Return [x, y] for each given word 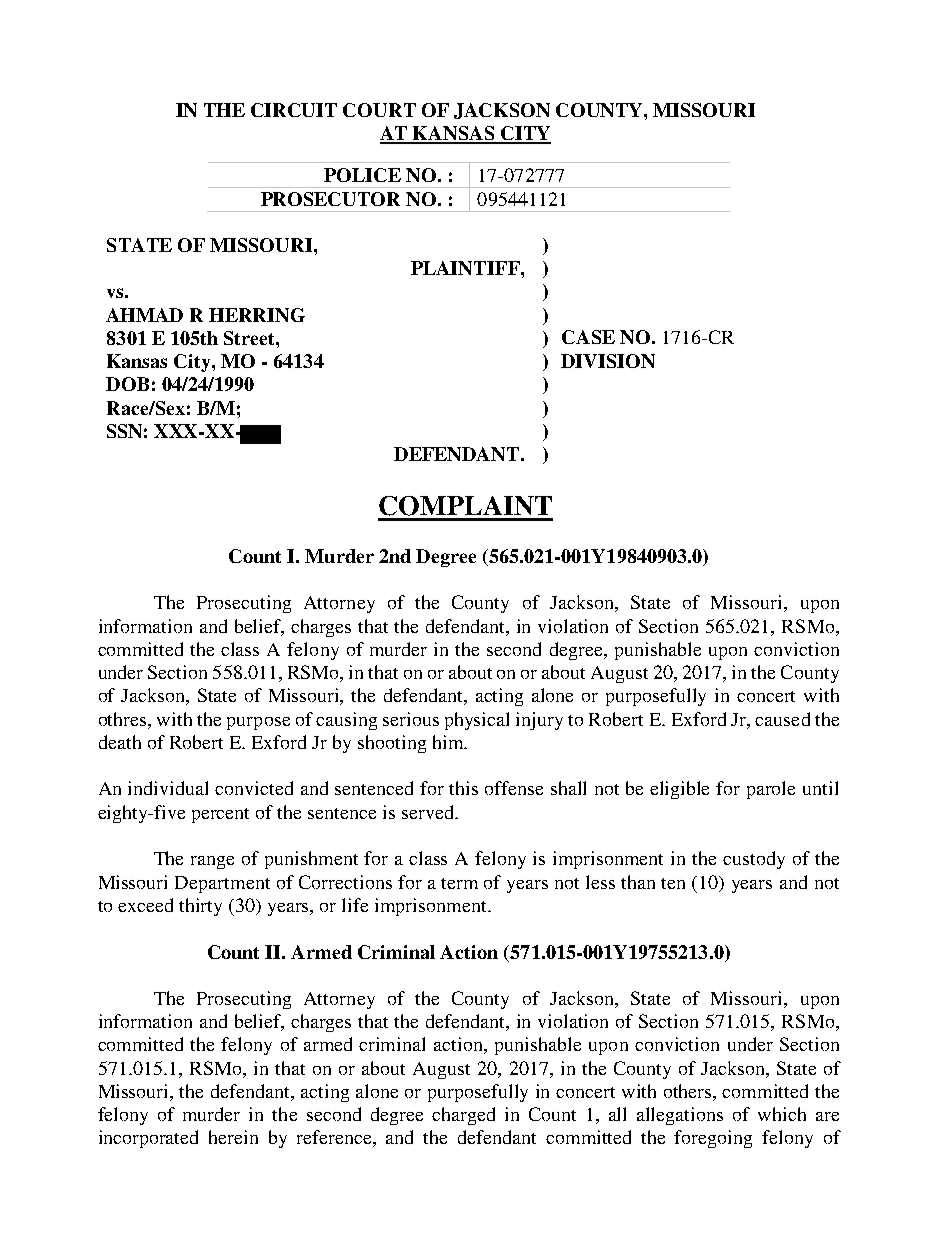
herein [233, 1137]
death [120, 742]
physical [477, 721]
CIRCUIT [294, 110]
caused [782, 719]
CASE [588, 337]
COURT [379, 110]
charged [463, 1116]
